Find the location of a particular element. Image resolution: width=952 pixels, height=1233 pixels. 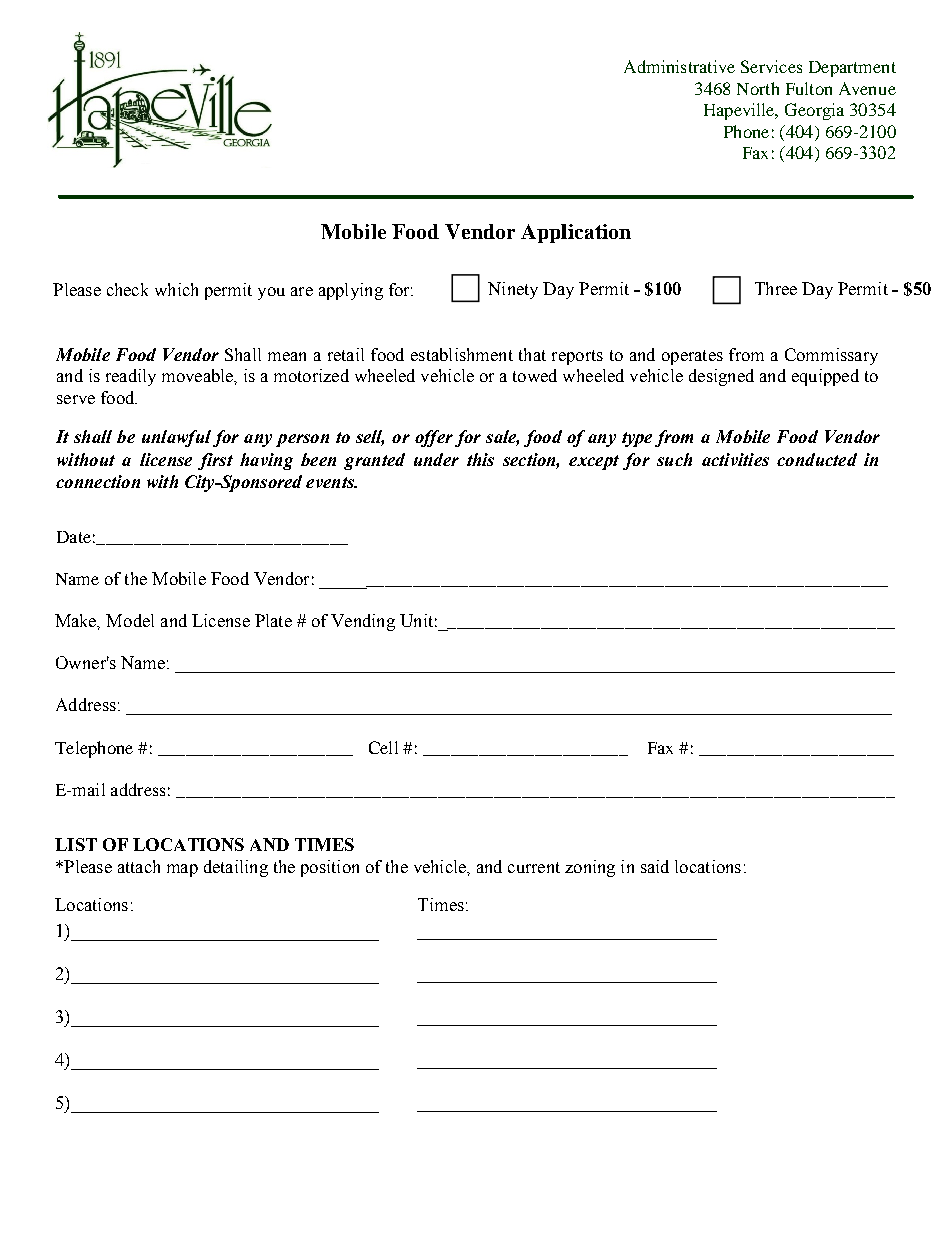

map is located at coordinates (182, 870).
